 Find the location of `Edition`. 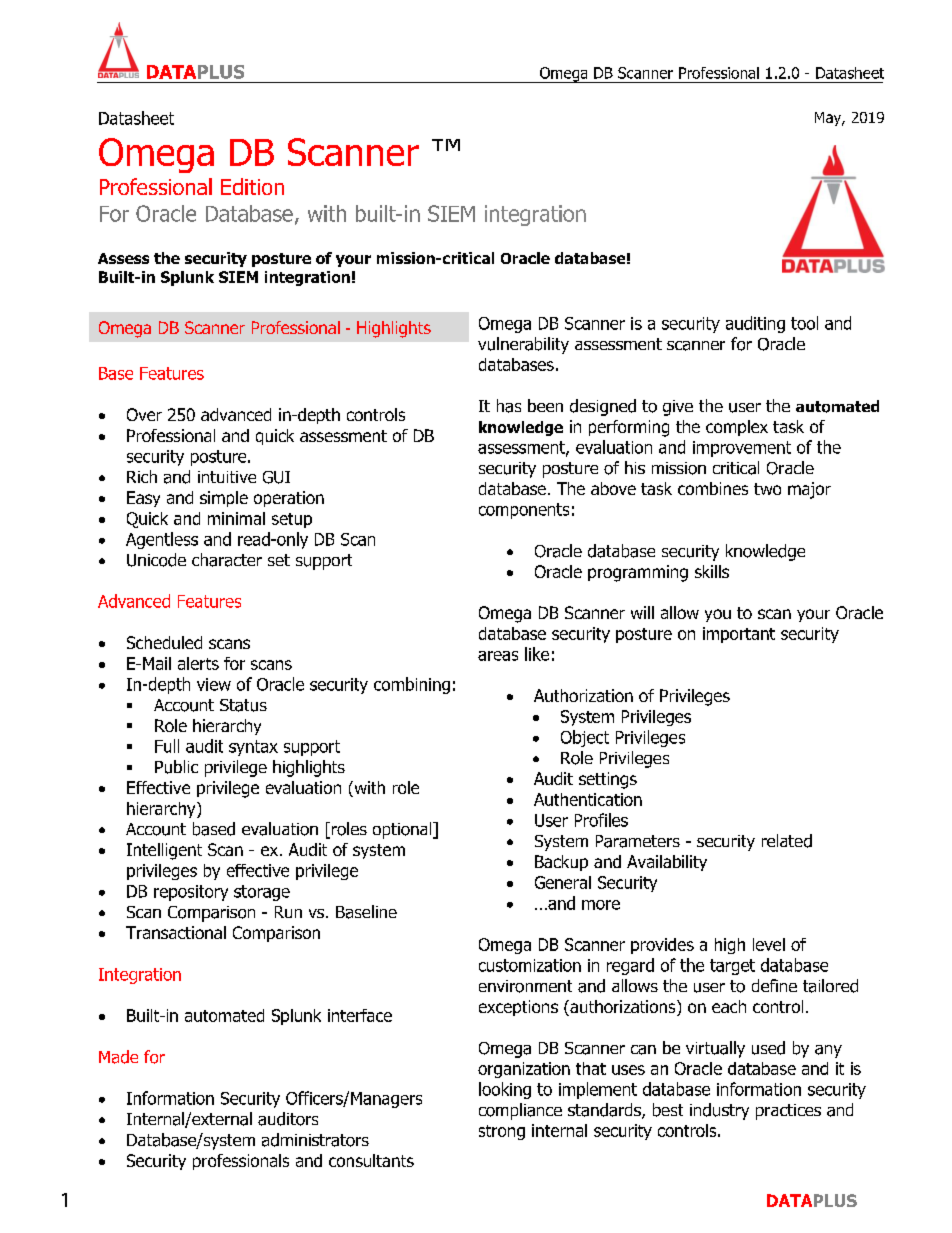

Edition is located at coordinates (252, 186).
